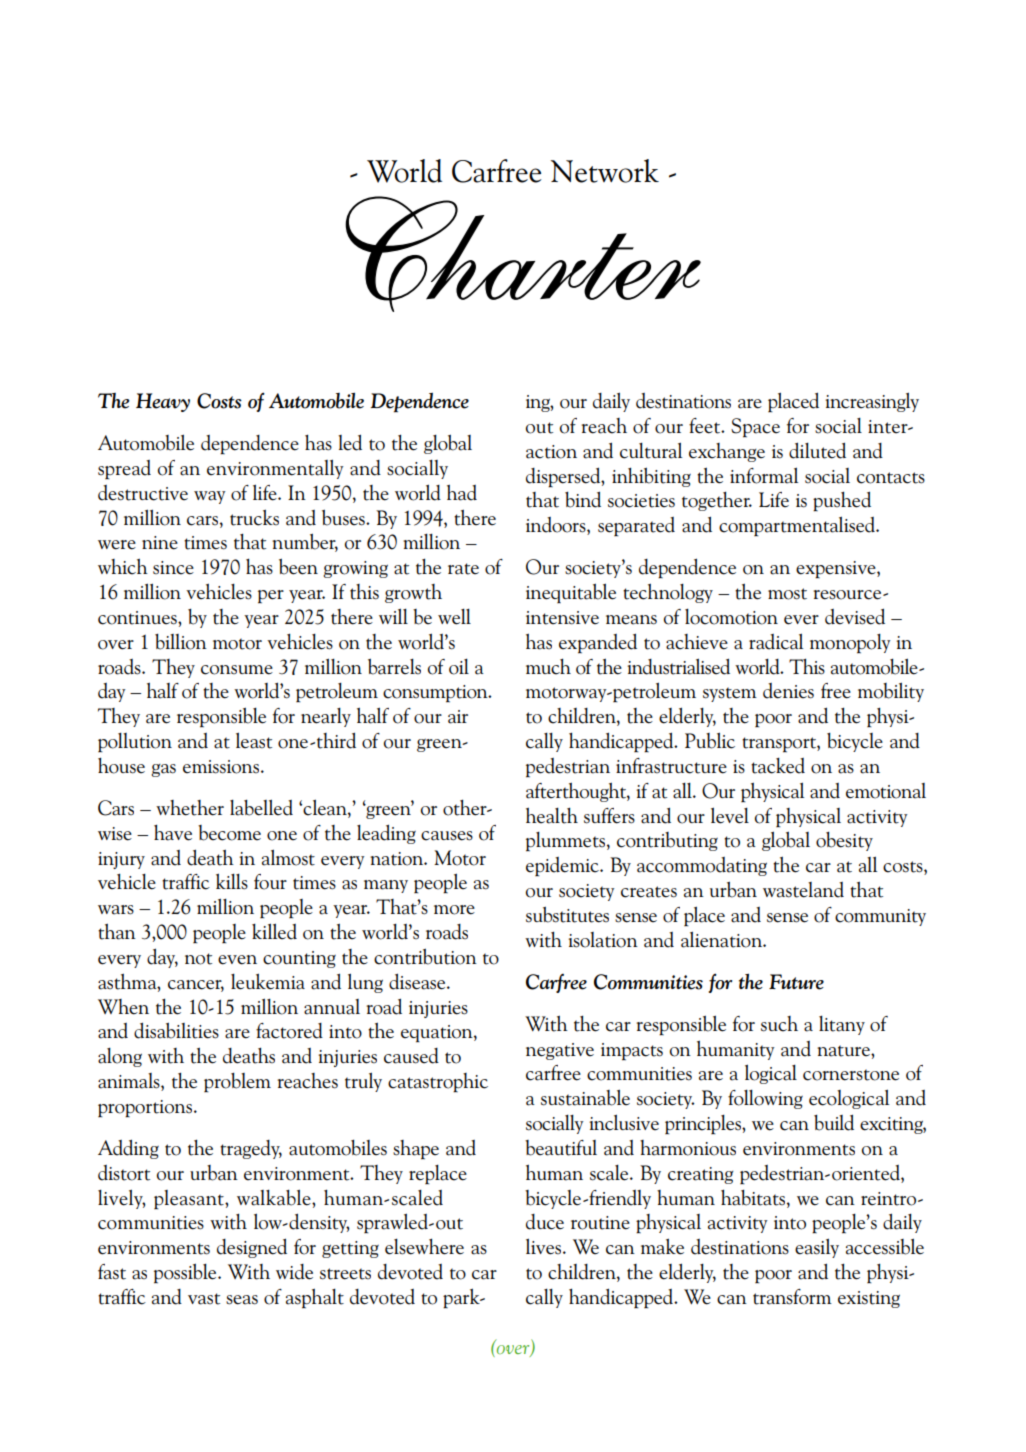  Describe the element at coordinates (458, 717) in the screenshot. I see `air` at that location.
